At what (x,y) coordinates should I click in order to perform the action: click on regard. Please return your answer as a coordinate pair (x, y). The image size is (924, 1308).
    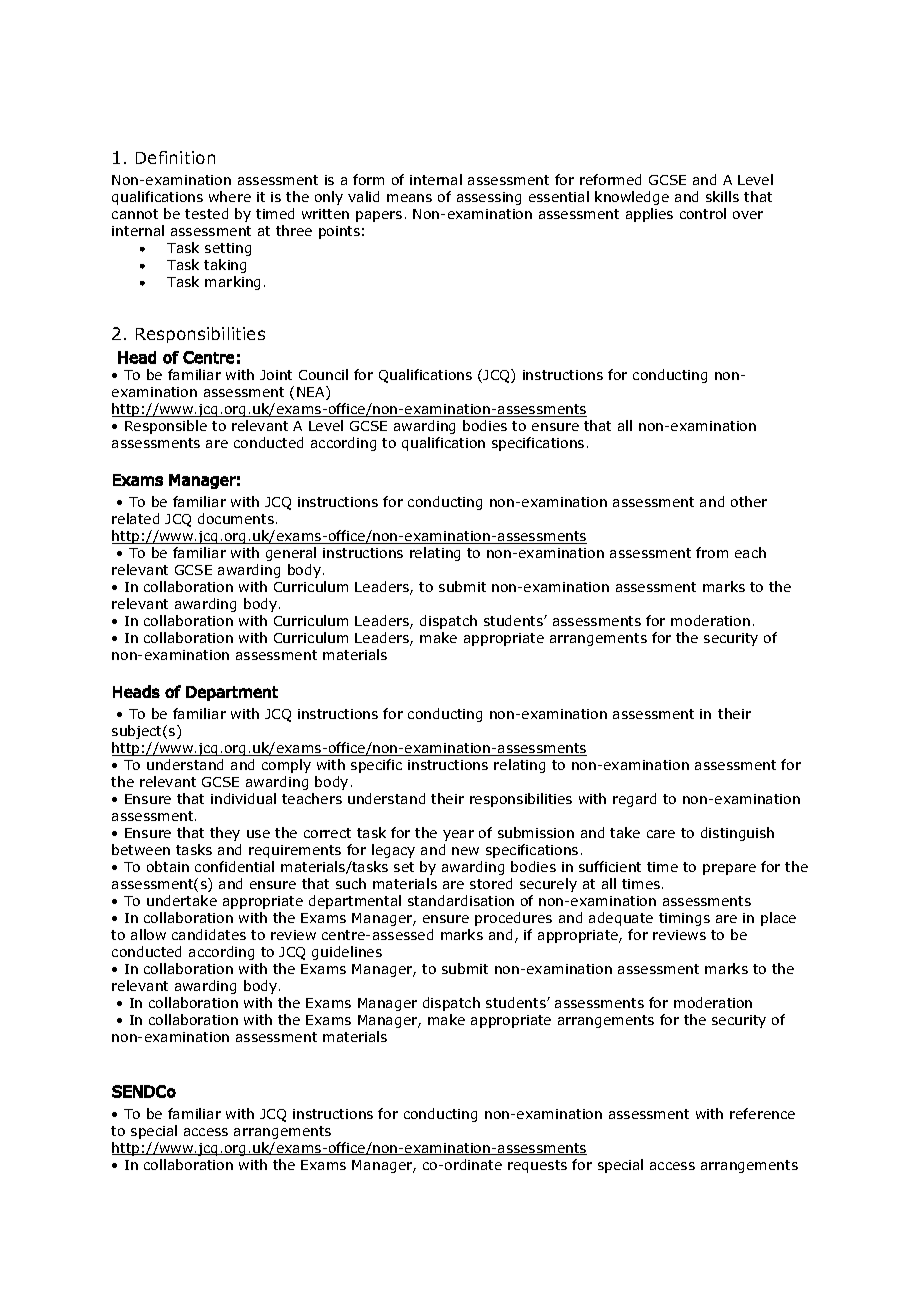
    Looking at the image, I should click on (634, 800).
